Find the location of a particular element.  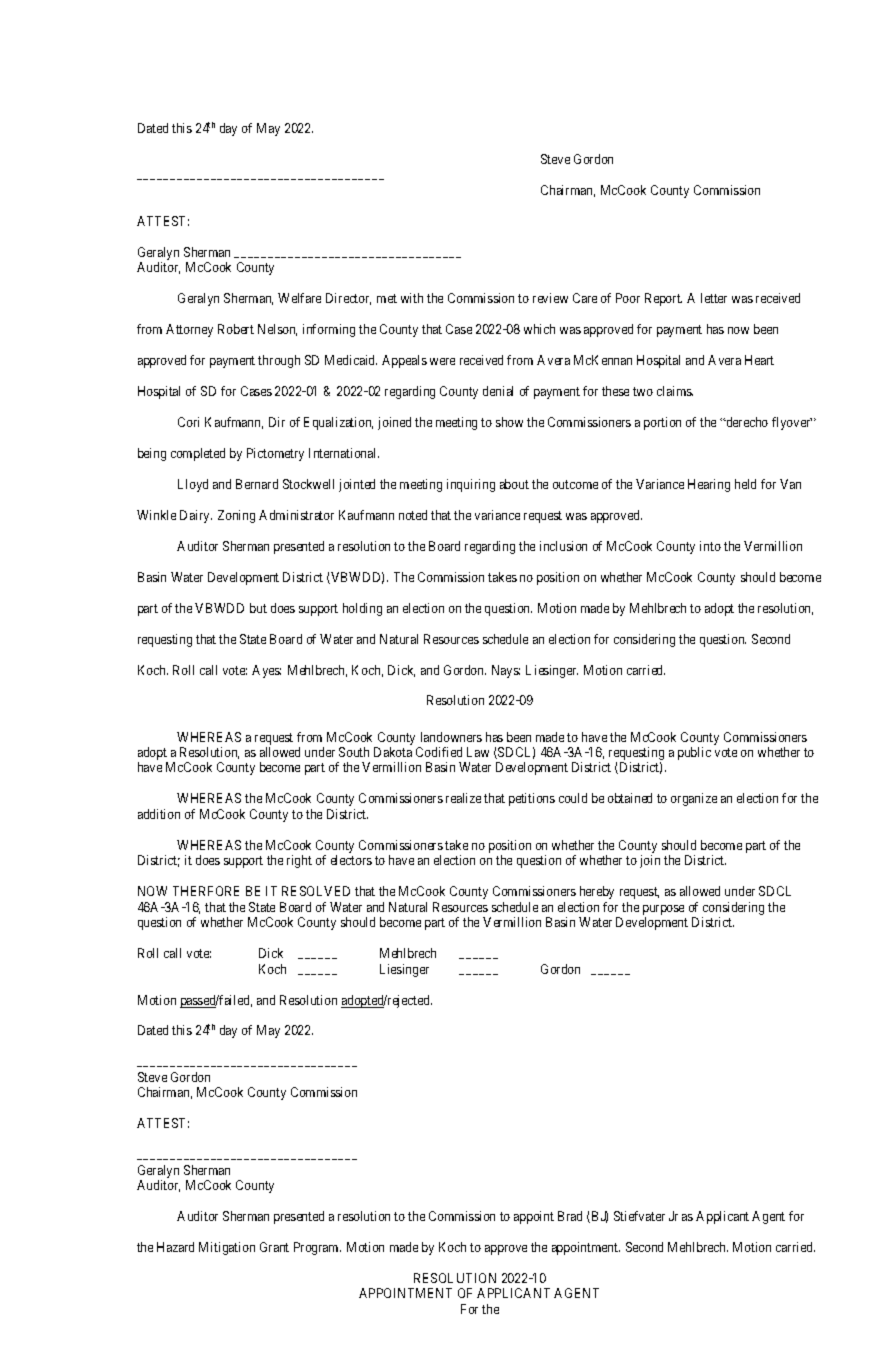

addition is located at coordinates (159, 814).
